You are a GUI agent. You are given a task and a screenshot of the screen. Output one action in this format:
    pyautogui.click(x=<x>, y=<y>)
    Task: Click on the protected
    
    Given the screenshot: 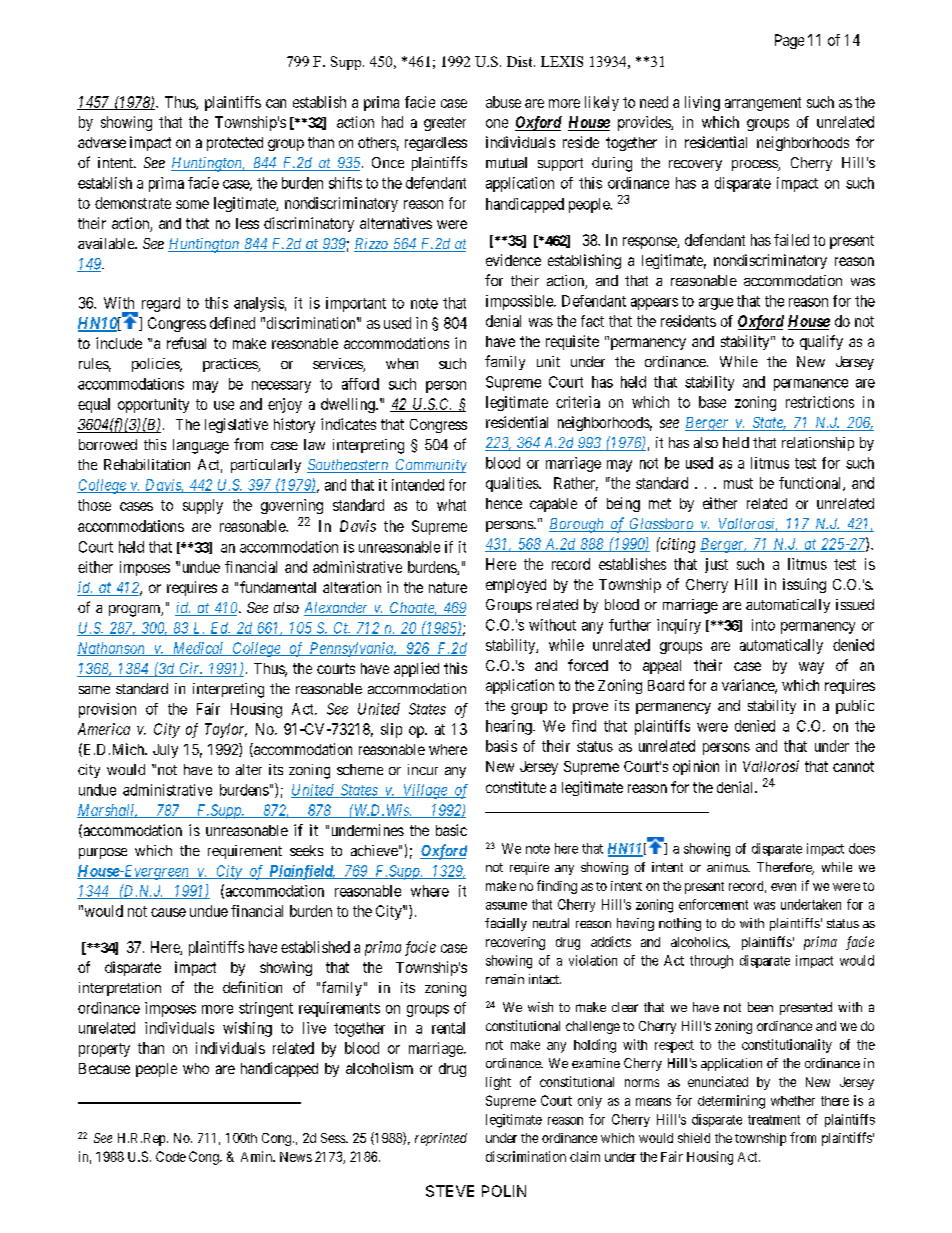 What is the action you would take?
    pyautogui.click(x=235, y=144)
